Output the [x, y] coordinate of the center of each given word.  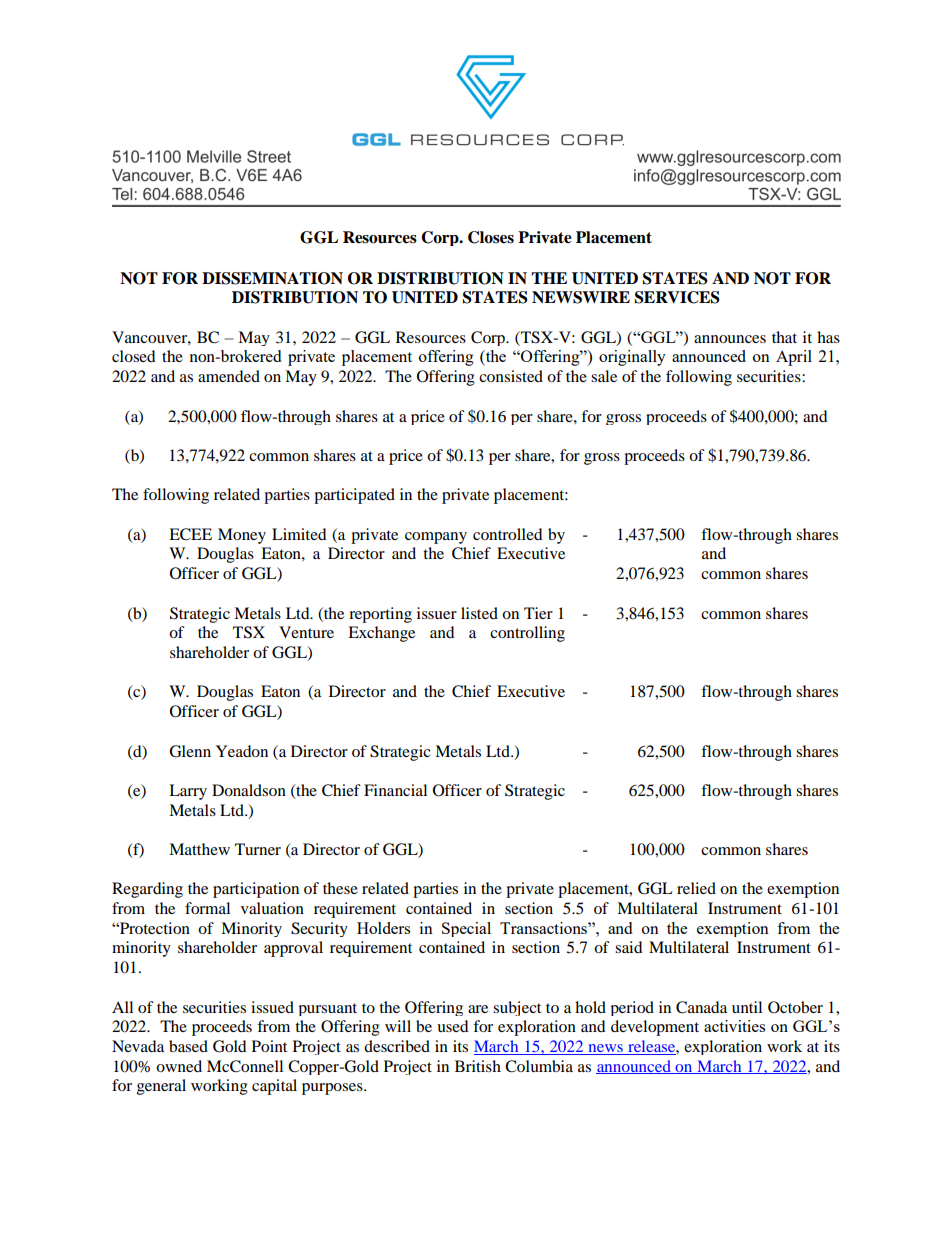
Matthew [199, 849]
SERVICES [677, 297]
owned [179, 1066]
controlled [508, 534]
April [794, 358]
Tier [538, 613]
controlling [527, 634]
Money [242, 536]
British [478, 1066]
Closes [491, 237]
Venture [306, 632]
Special [466, 929]
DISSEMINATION [272, 278]
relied [696, 888]
